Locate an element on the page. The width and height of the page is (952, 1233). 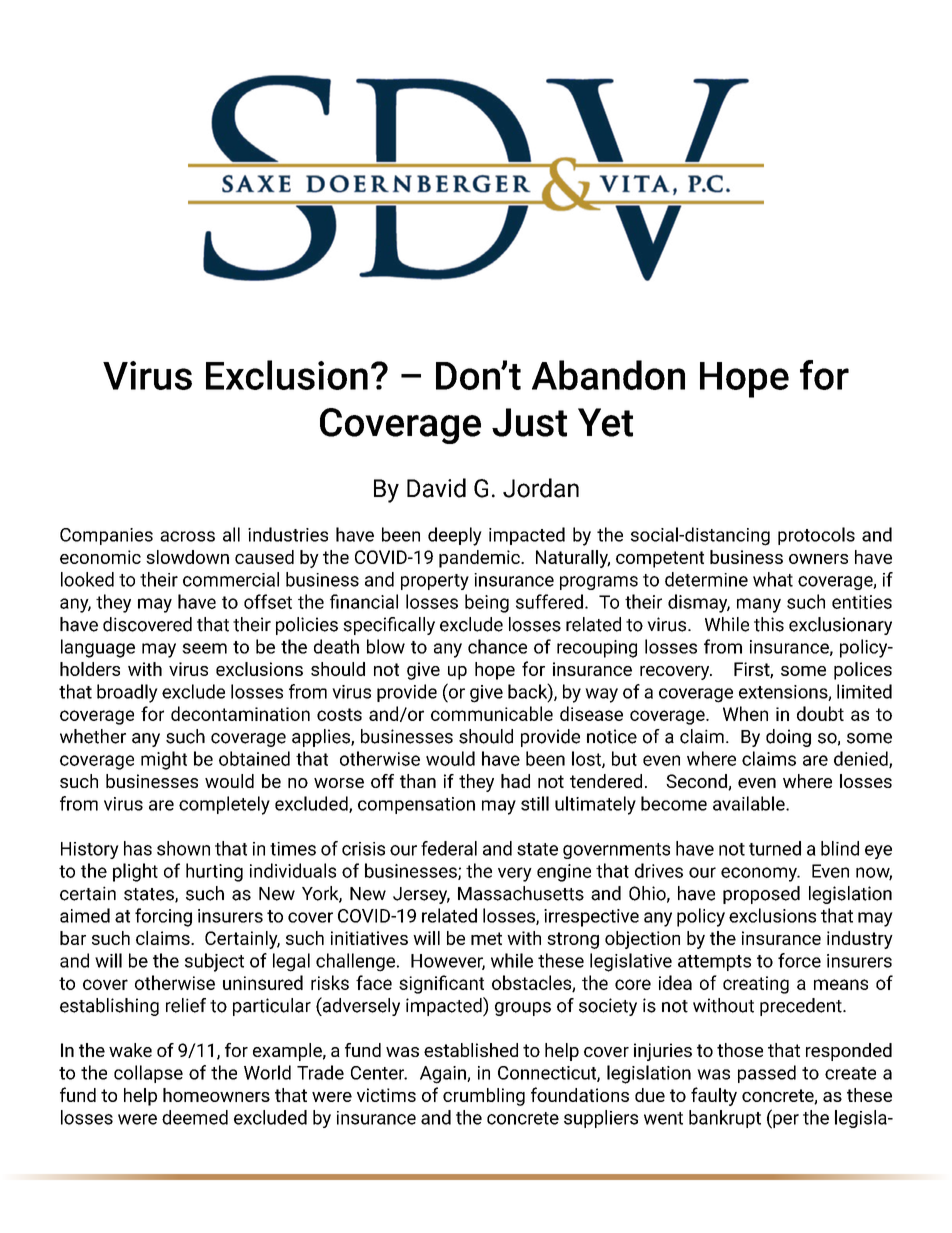
Just is located at coordinates (529, 422).
